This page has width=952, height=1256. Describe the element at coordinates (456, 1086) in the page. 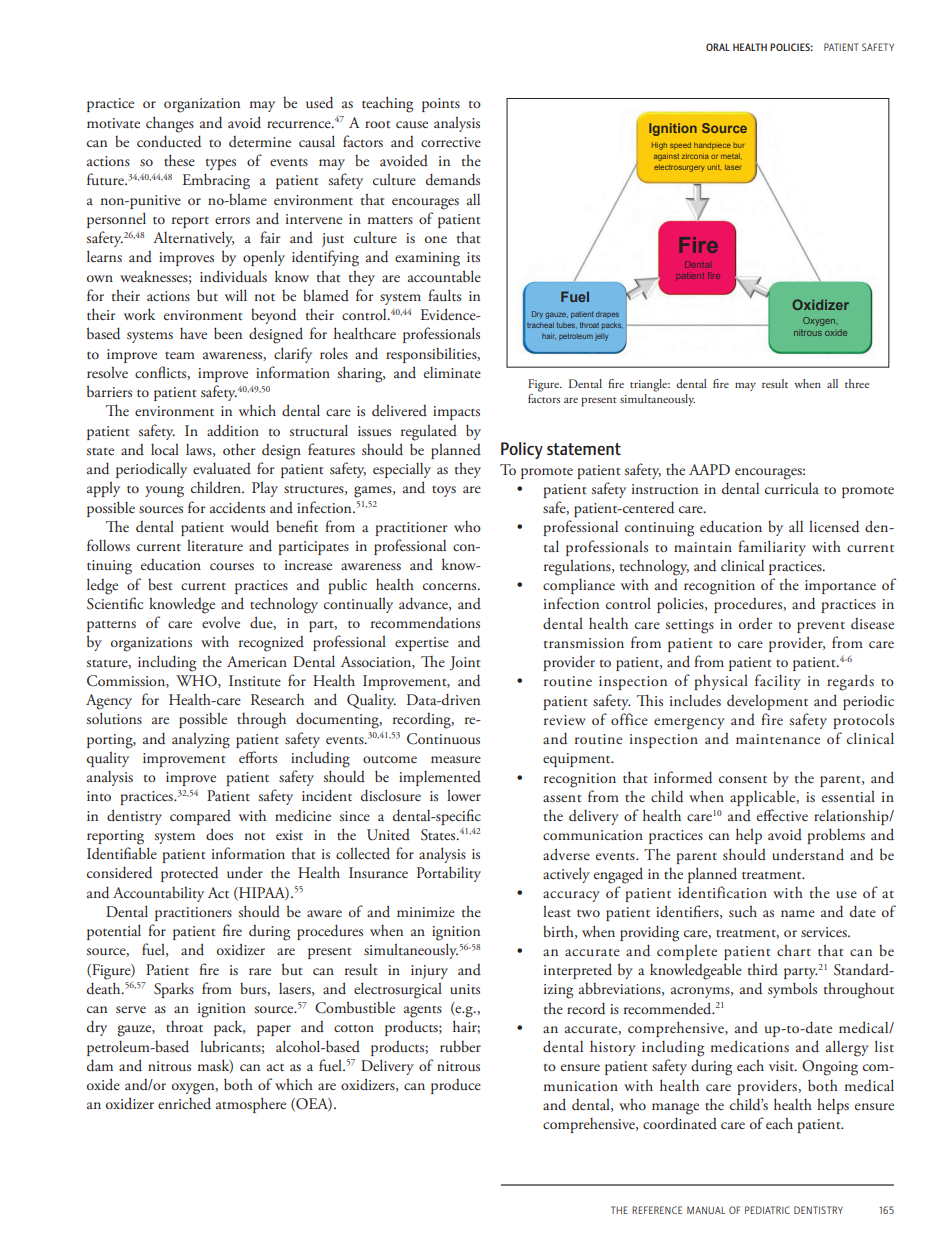

I see `produce` at that location.
